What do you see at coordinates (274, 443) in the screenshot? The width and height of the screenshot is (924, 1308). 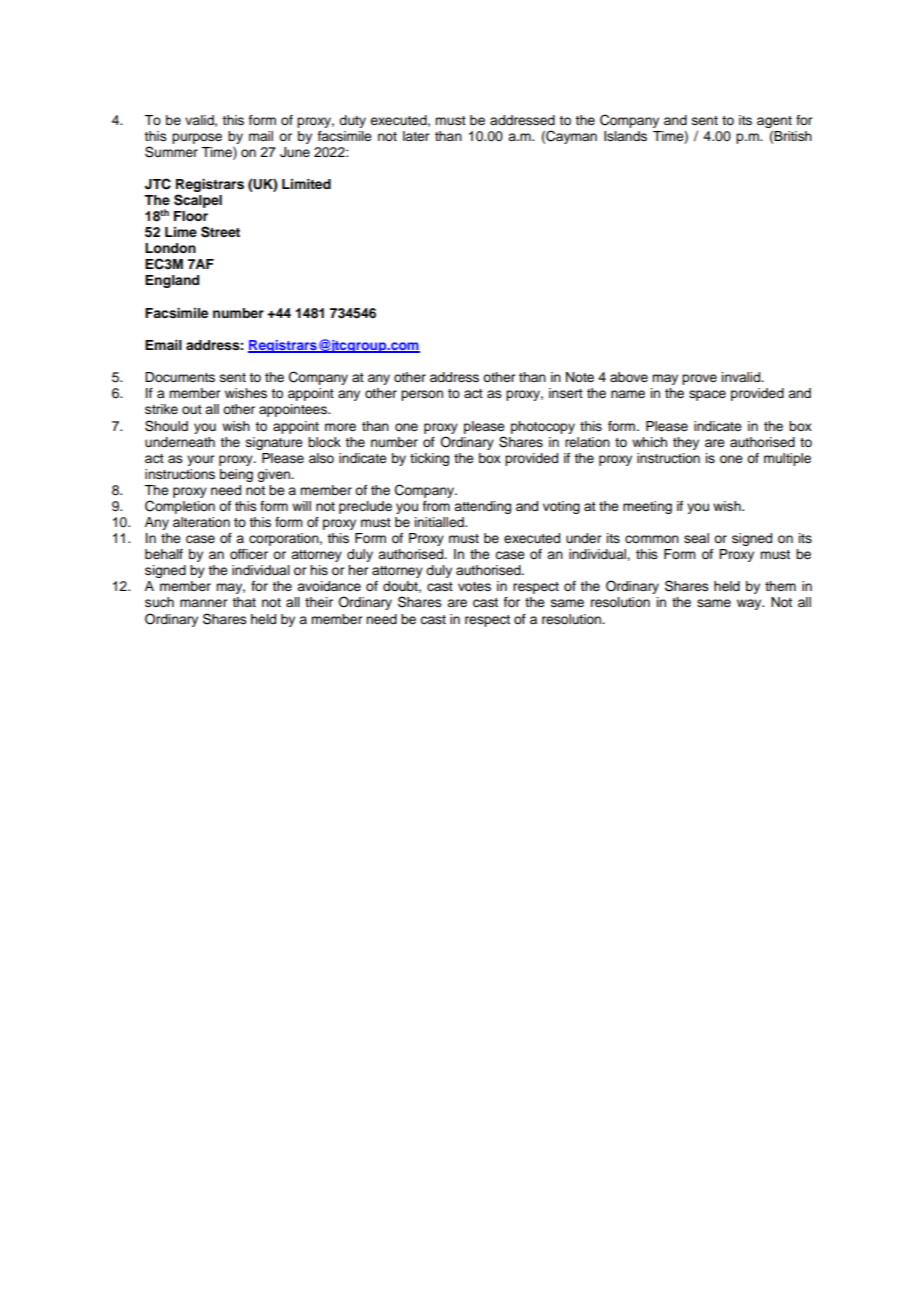 I see `signature` at bounding box center [274, 443].
